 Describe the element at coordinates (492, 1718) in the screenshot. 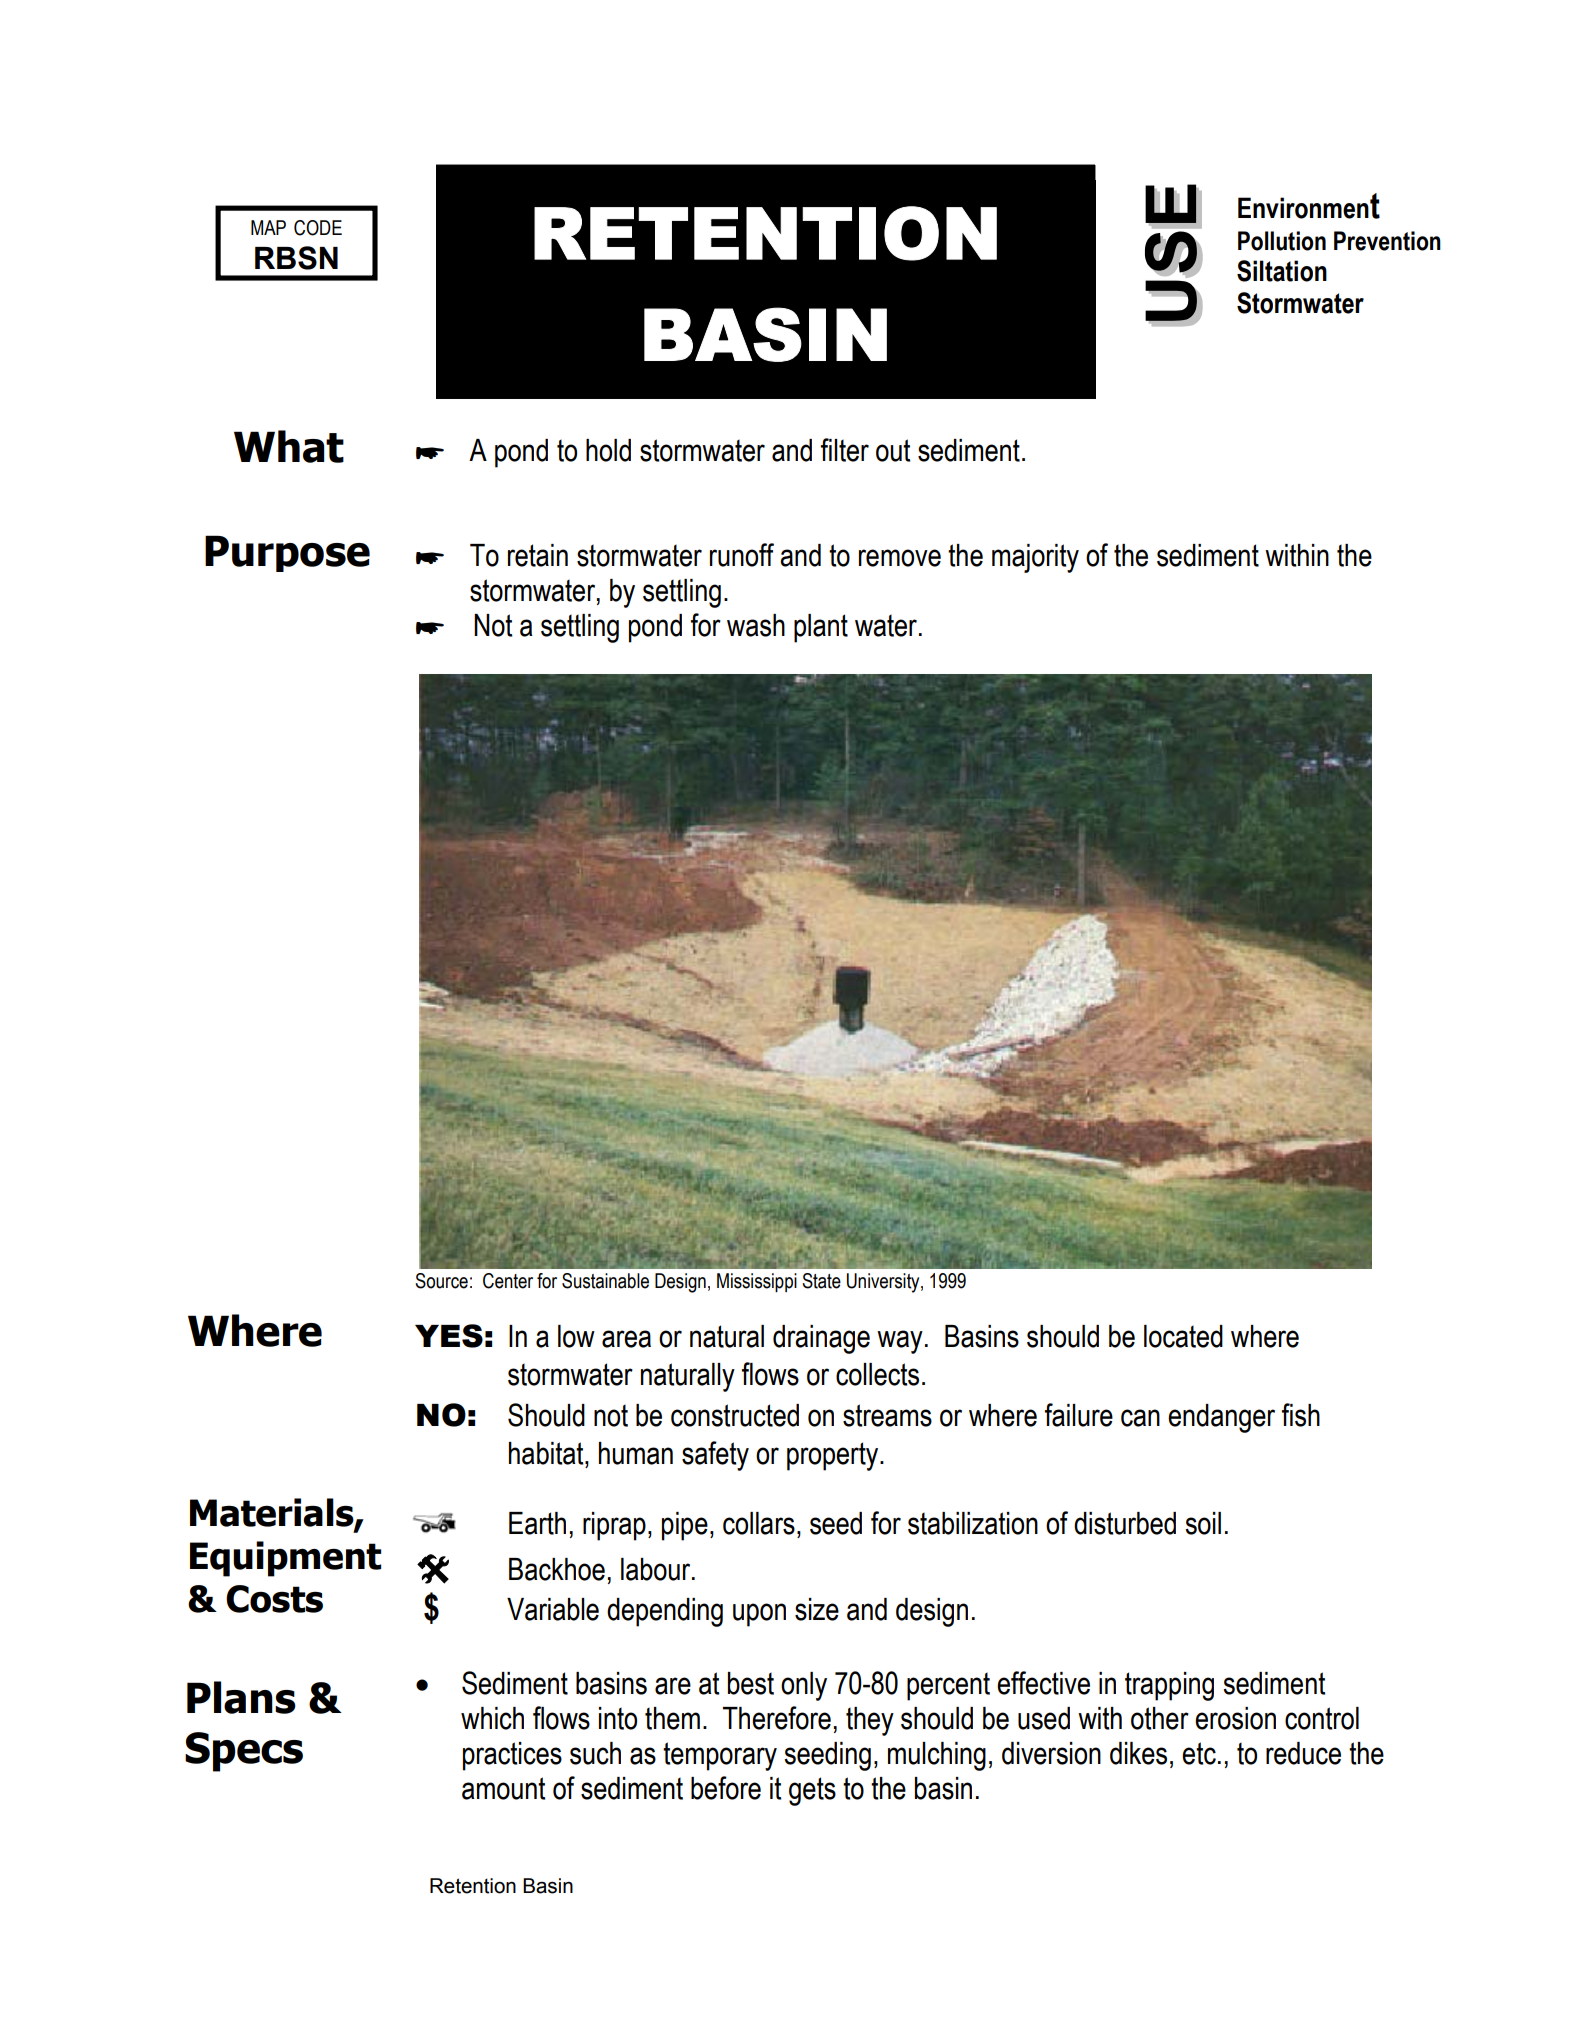

I see `which` at that location.
